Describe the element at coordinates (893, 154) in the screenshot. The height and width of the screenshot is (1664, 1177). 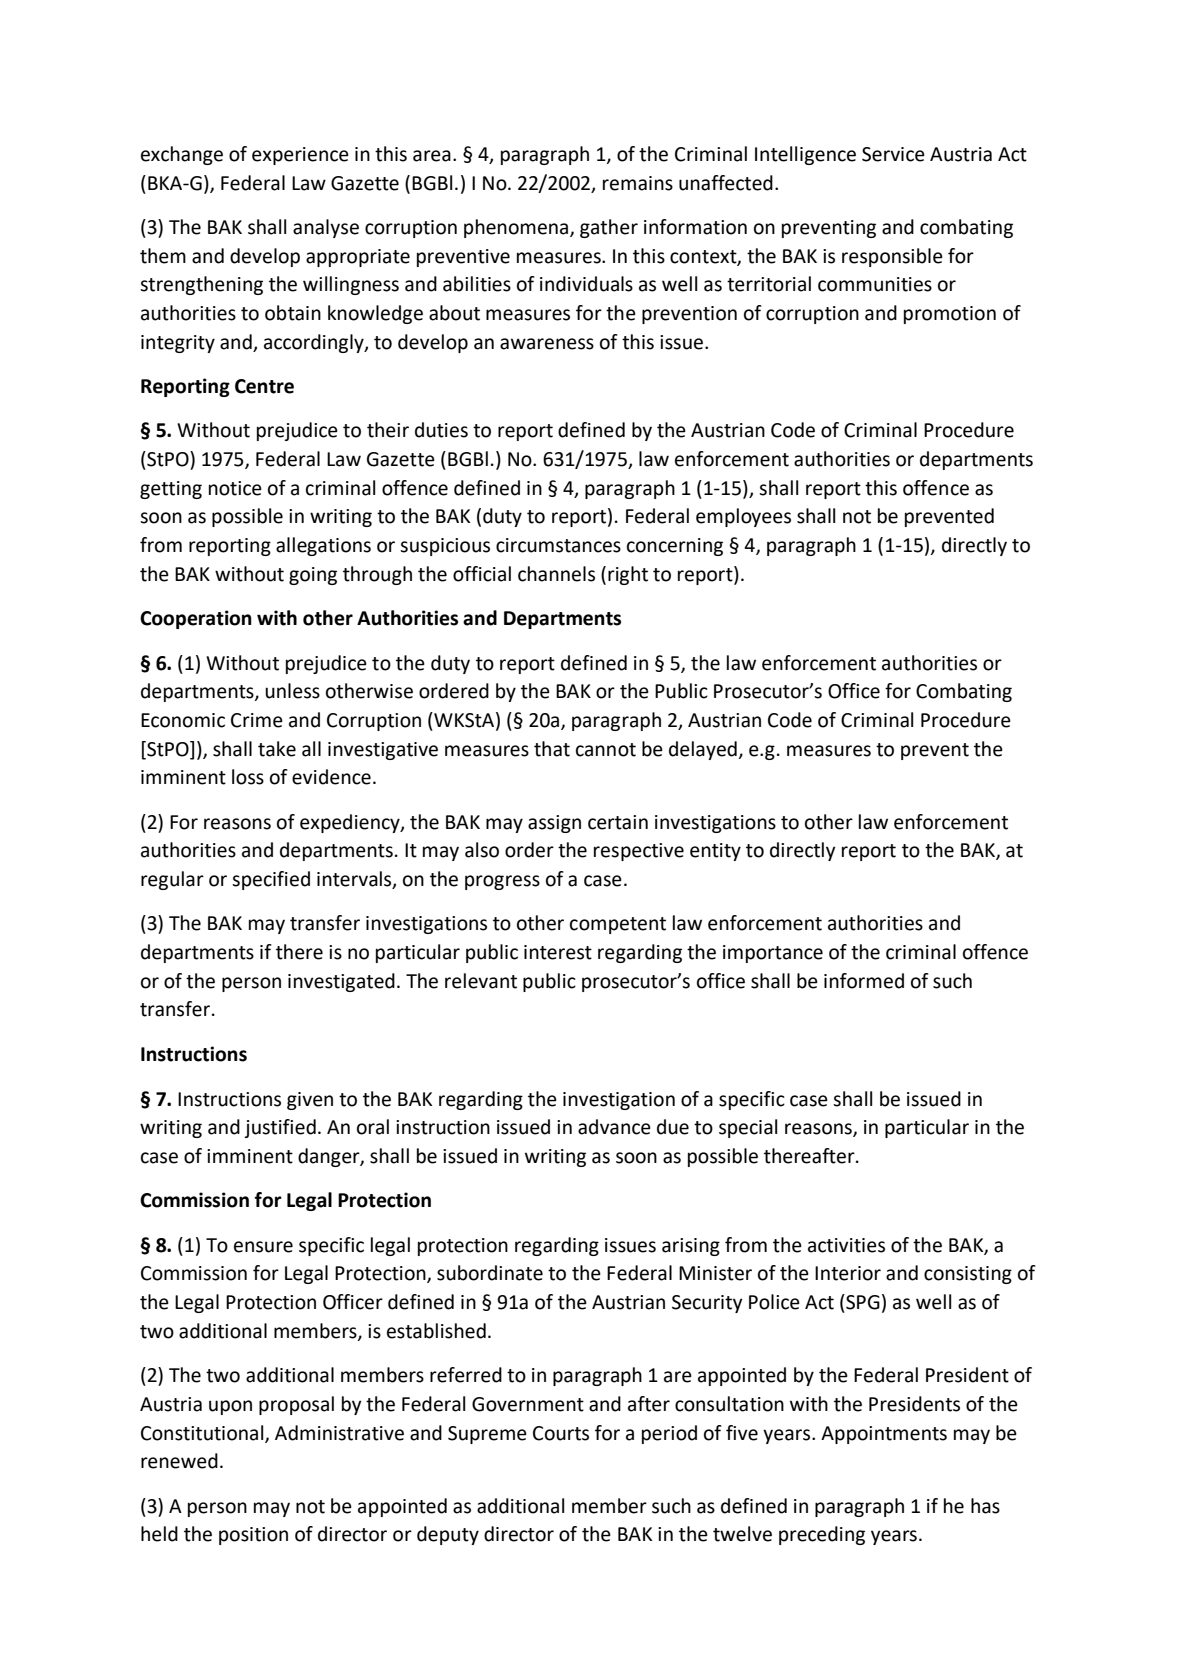
I see `Service` at that location.
